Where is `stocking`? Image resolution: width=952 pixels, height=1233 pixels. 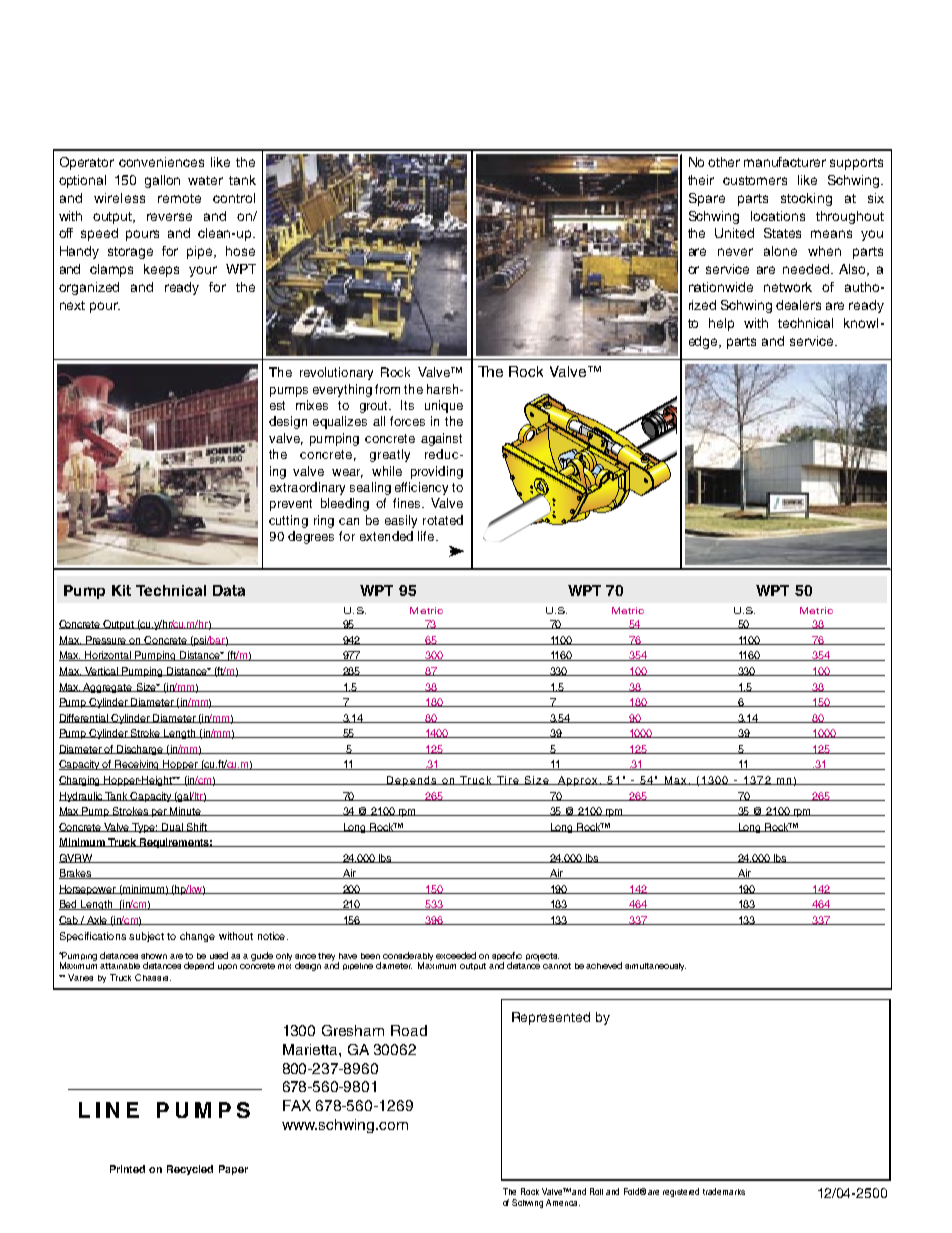
stocking is located at coordinates (806, 199).
